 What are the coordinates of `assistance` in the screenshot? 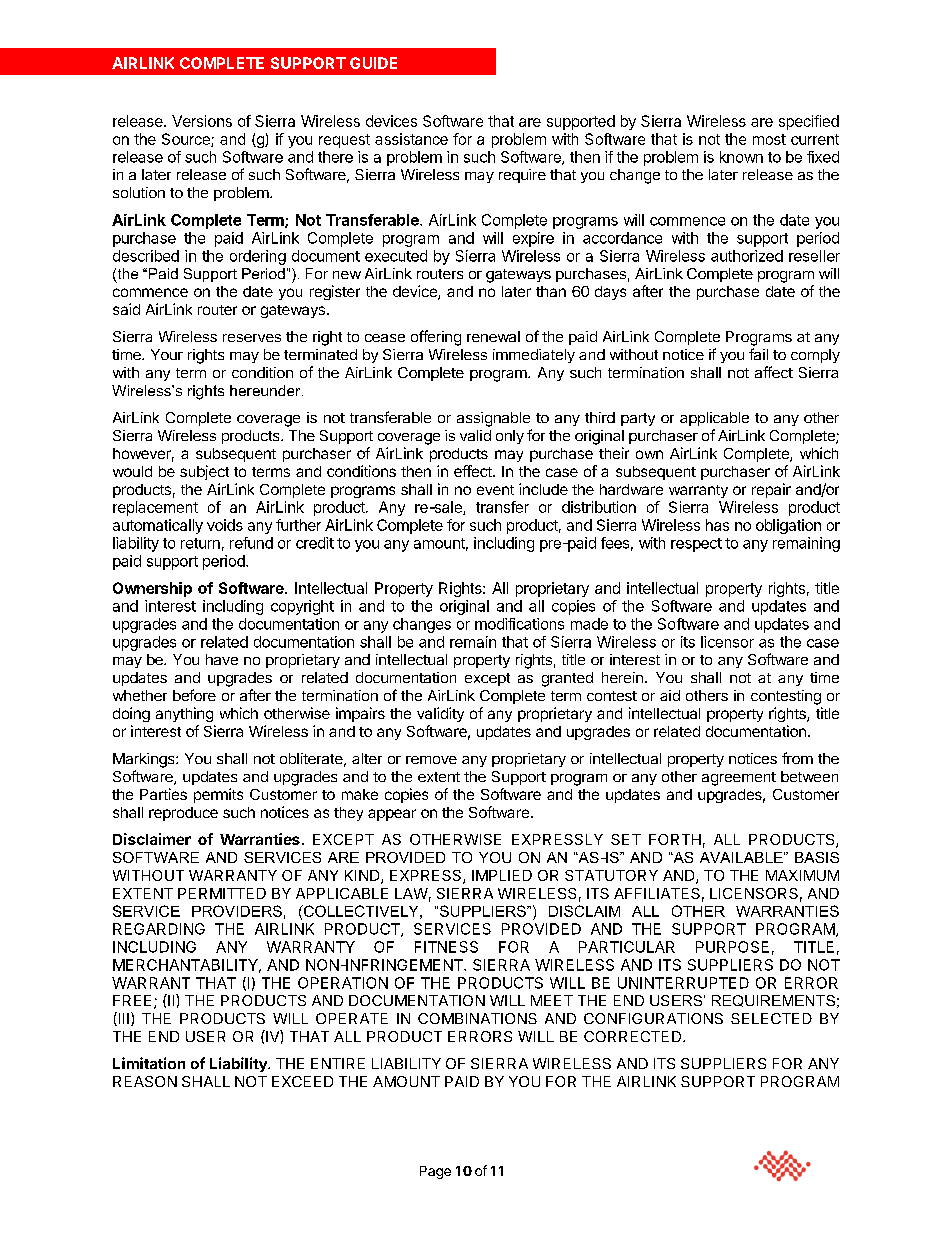 It's located at (411, 139).
